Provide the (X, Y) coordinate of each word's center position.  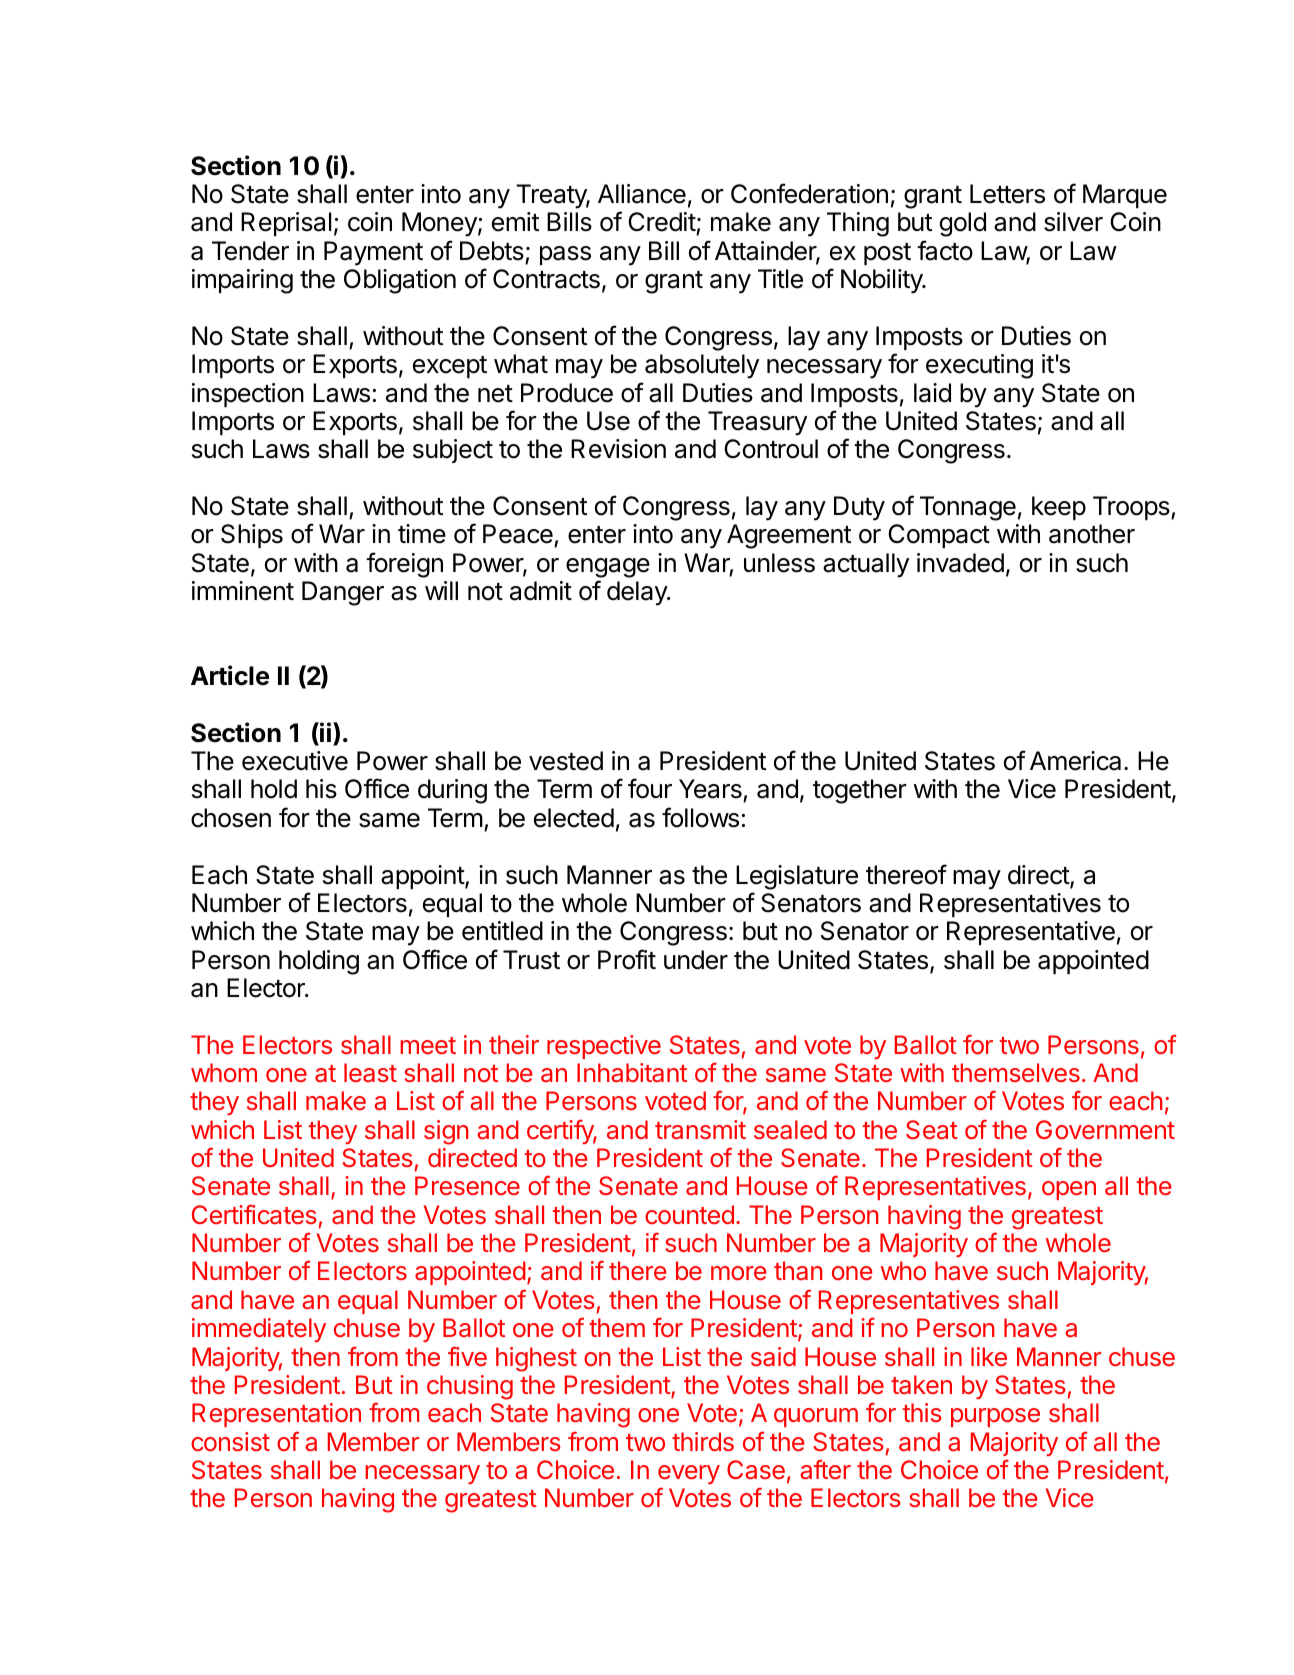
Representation (276, 1415)
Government (1105, 1129)
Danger (343, 593)
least (370, 1072)
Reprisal (286, 224)
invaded (960, 563)
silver (1073, 222)
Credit (662, 223)
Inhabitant (632, 1072)
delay (638, 593)
